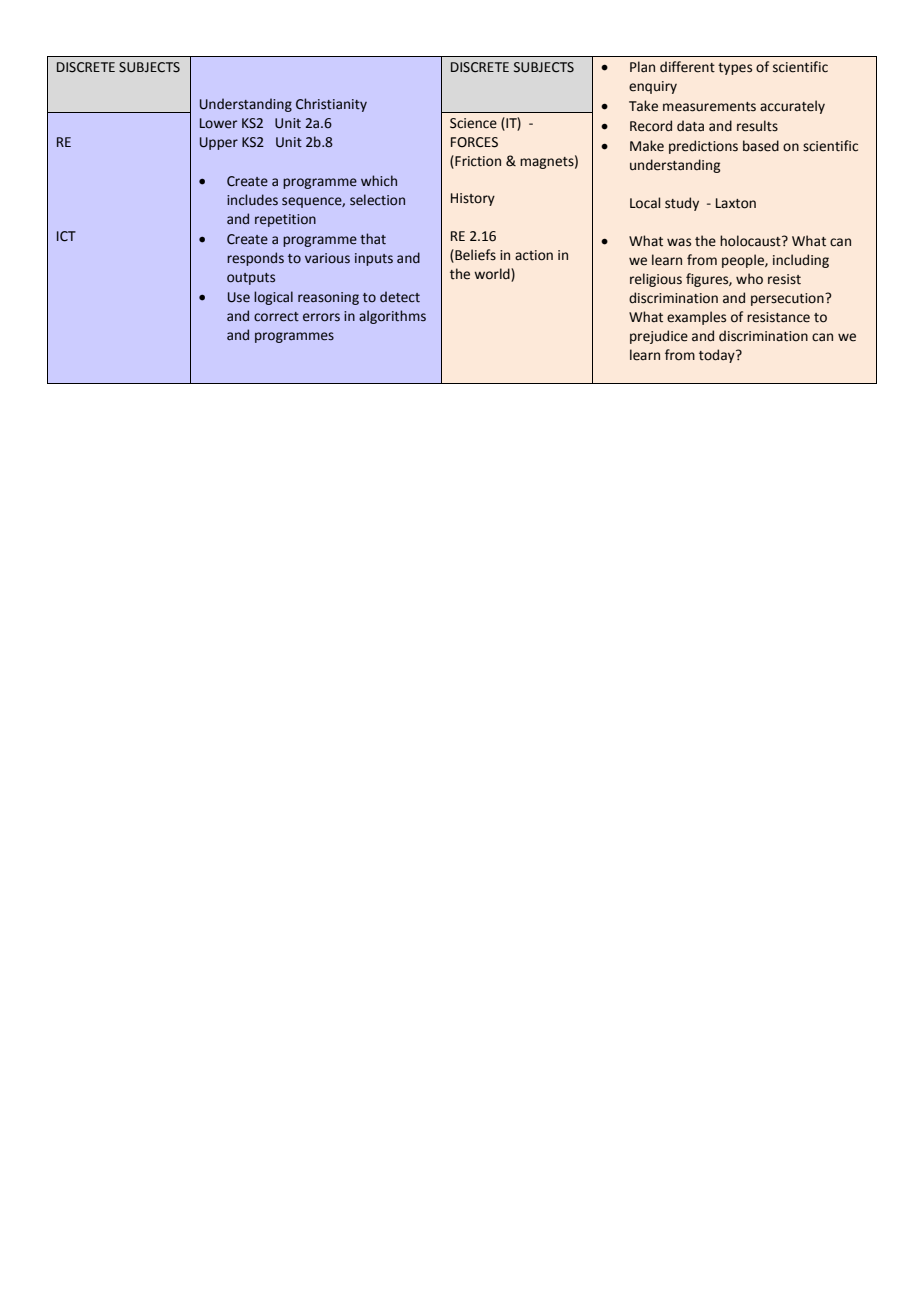 This screenshot has width=924, height=1308. What do you see at coordinates (493, 275) in the screenshot?
I see `world` at bounding box center [493, 275].
